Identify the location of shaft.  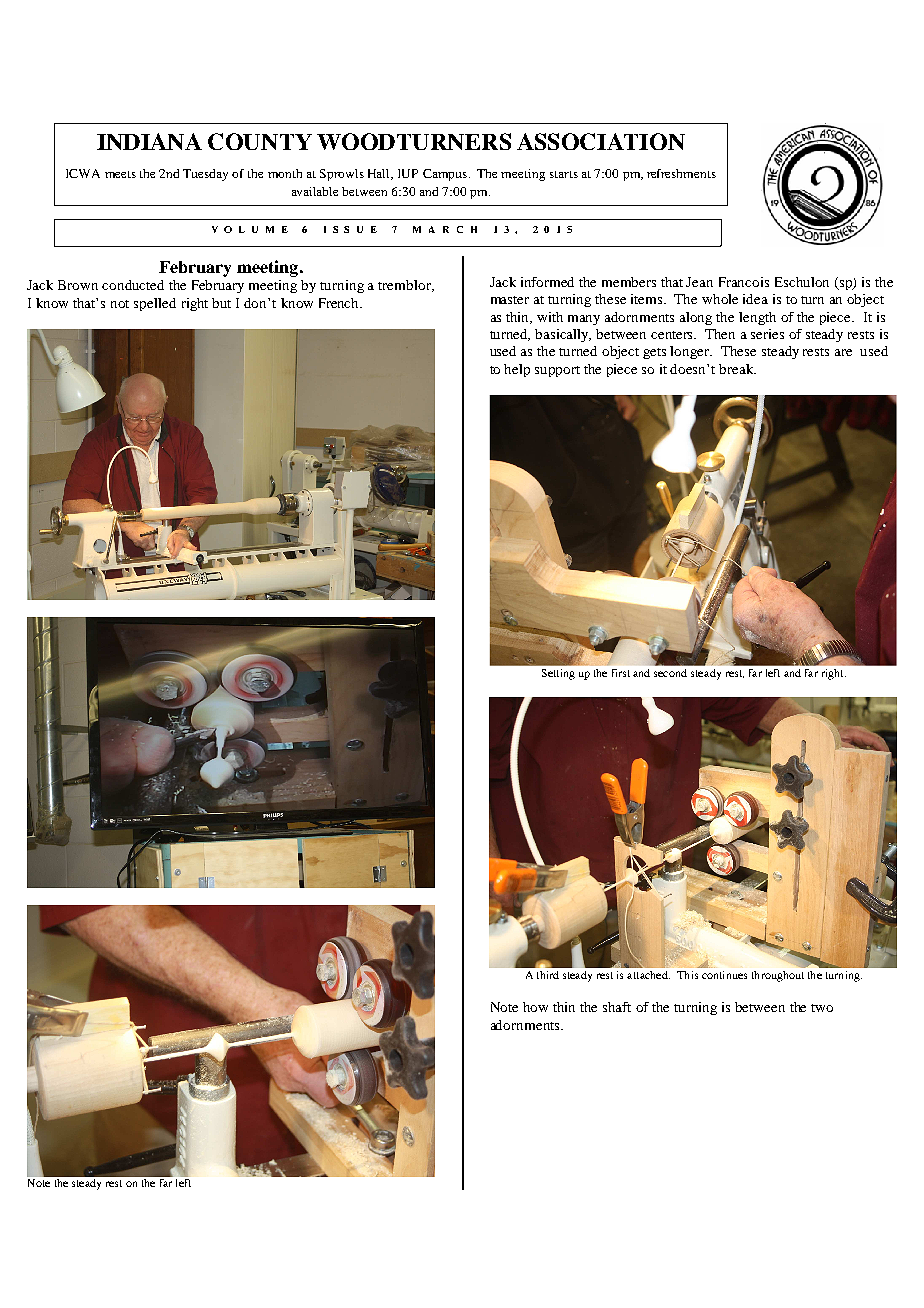
(617, 1007).
